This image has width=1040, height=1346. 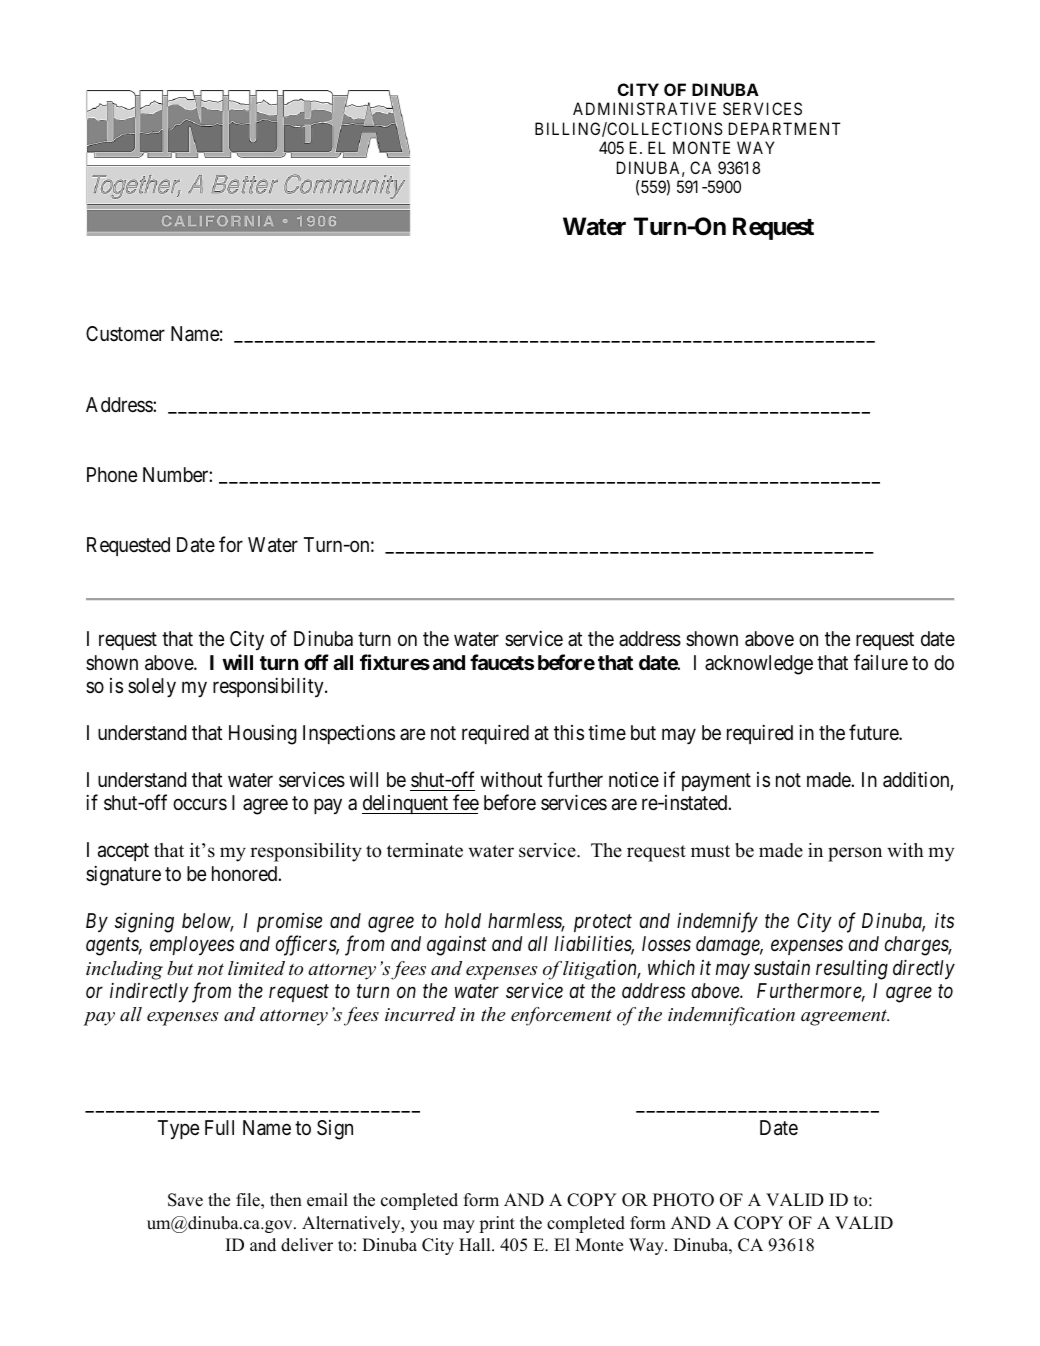 I want to click on Customer, so click(x=125, y=333).
